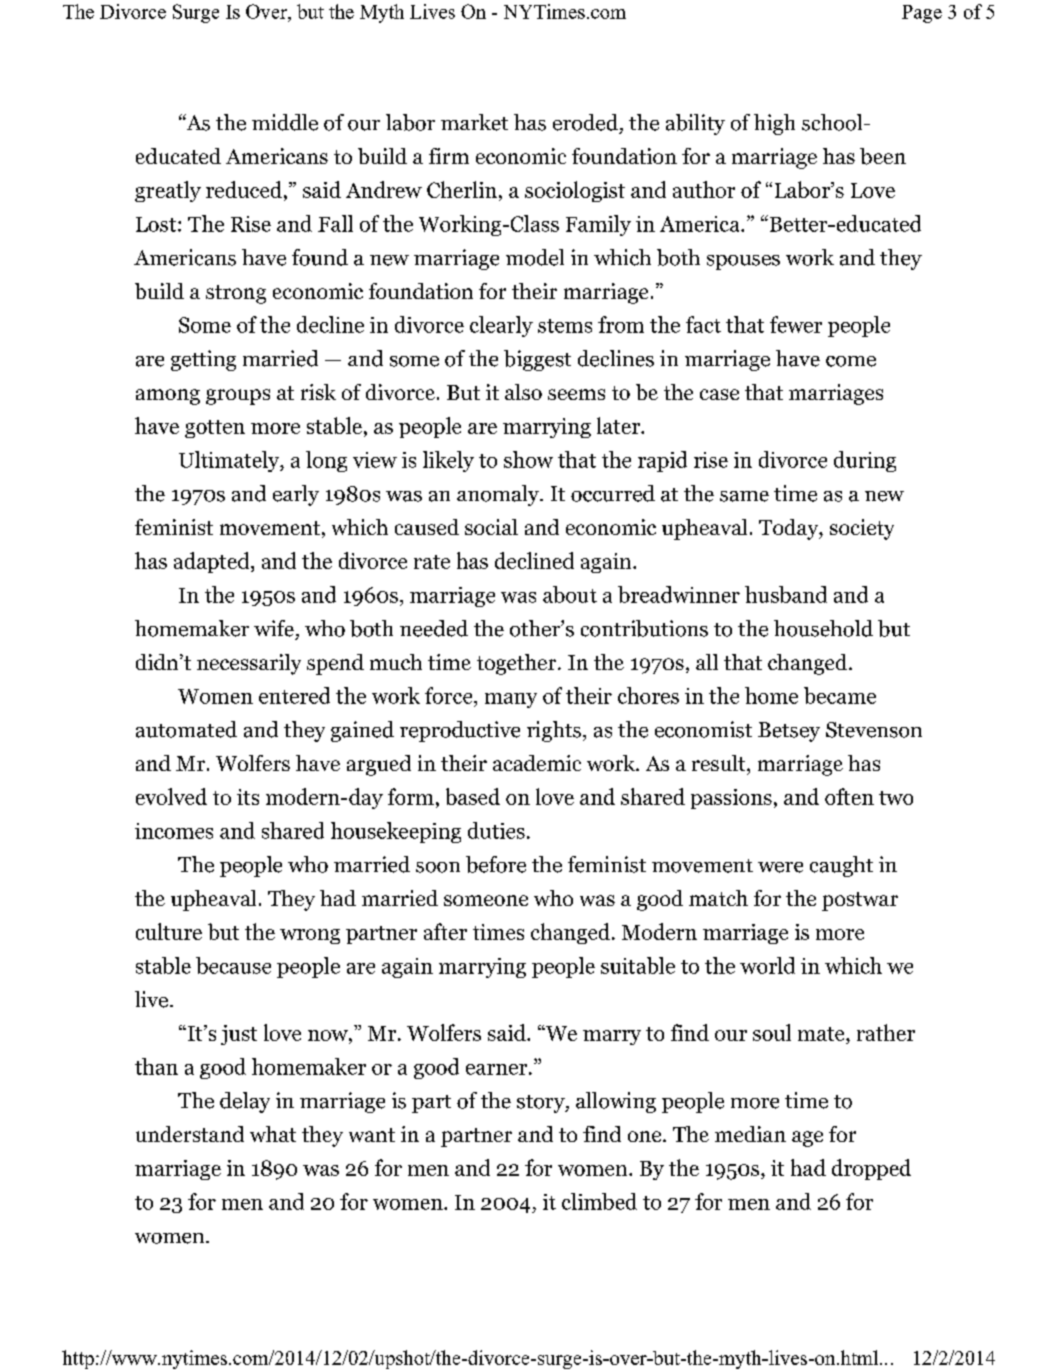  What do you see at coordinates (565, 326) in the document?
I see `stems` at bounding box center [565, 326].
